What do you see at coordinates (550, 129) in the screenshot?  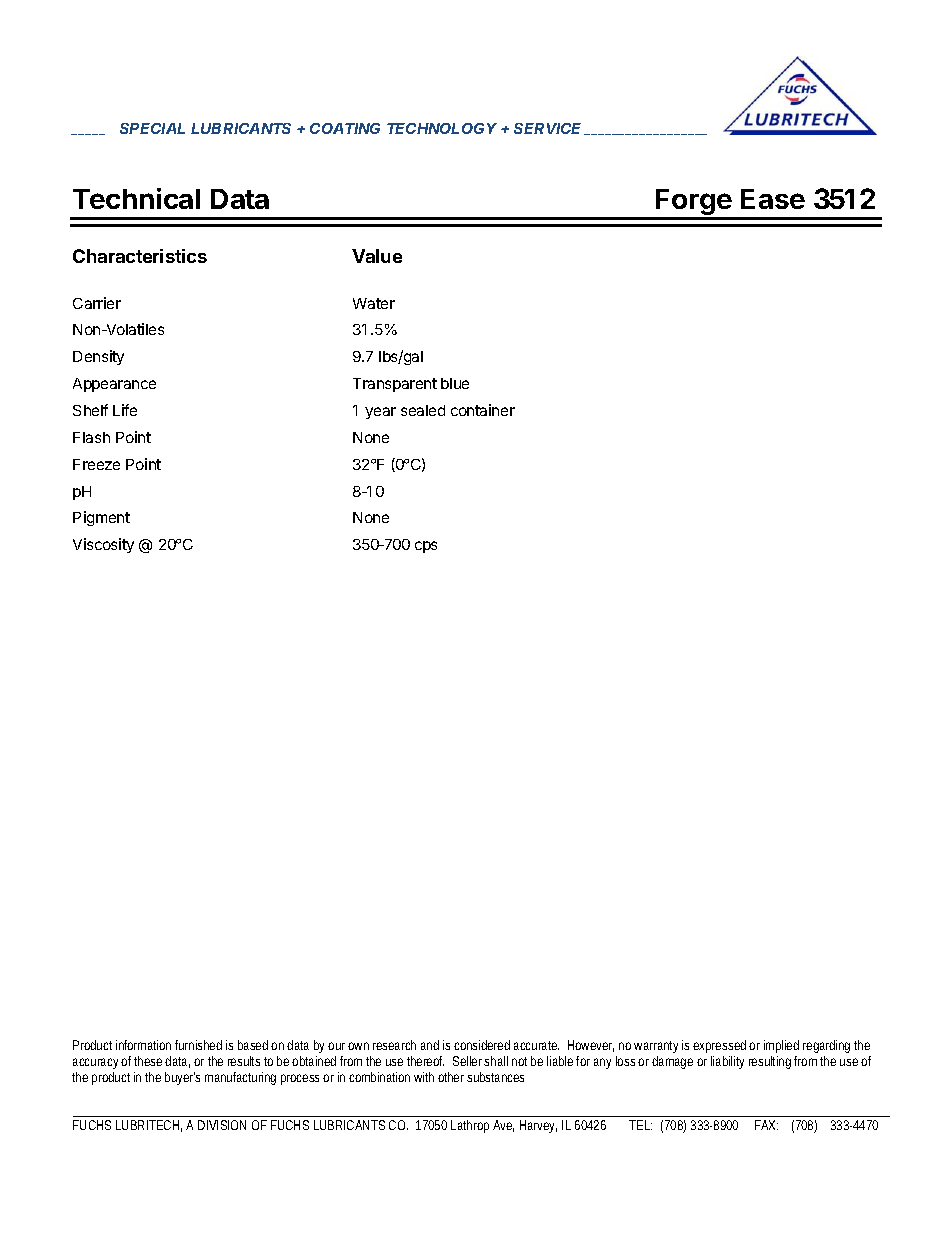 I see `SERVICE` at bounding box center [550, 129].
